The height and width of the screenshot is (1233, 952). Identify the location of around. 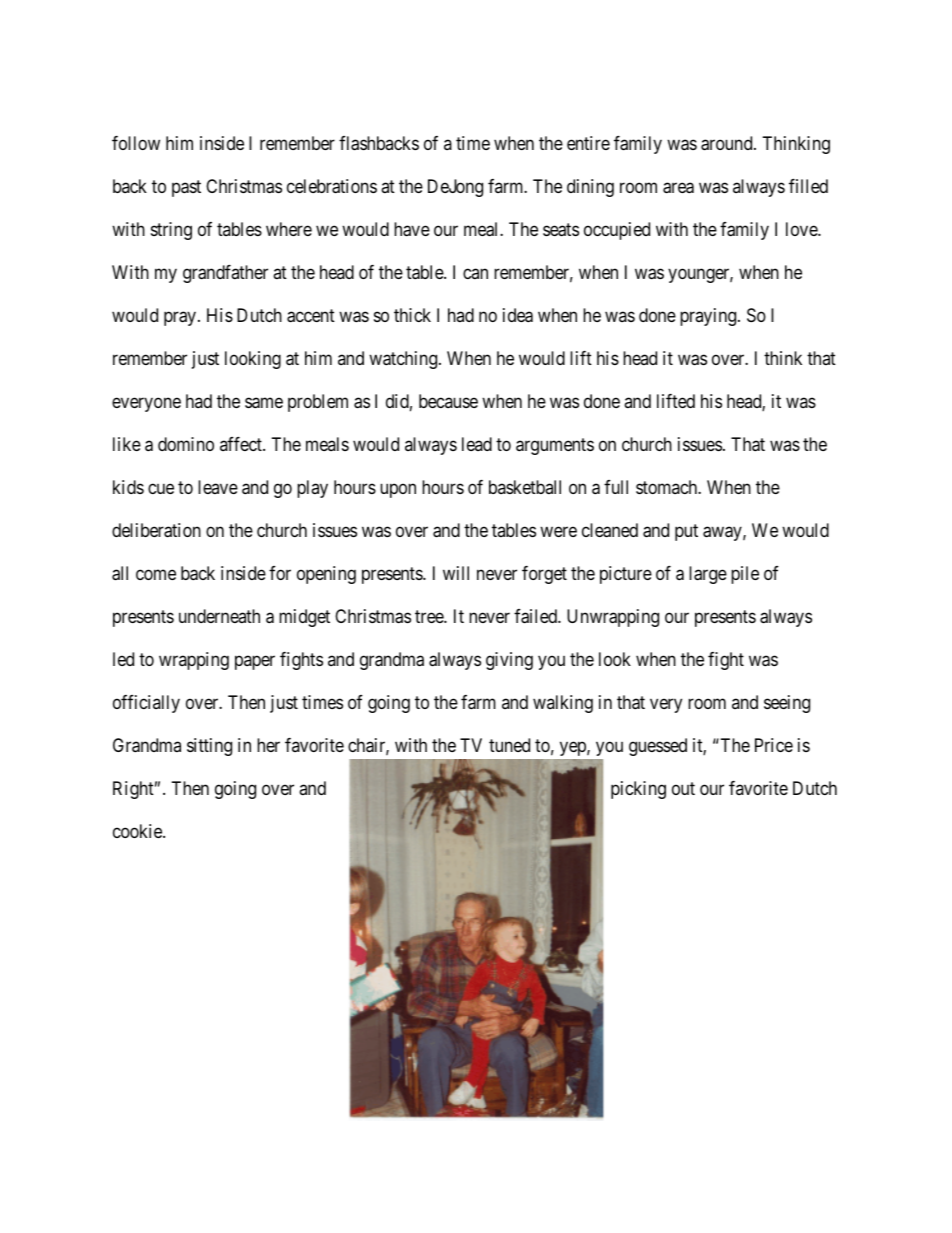
(728, 143).
